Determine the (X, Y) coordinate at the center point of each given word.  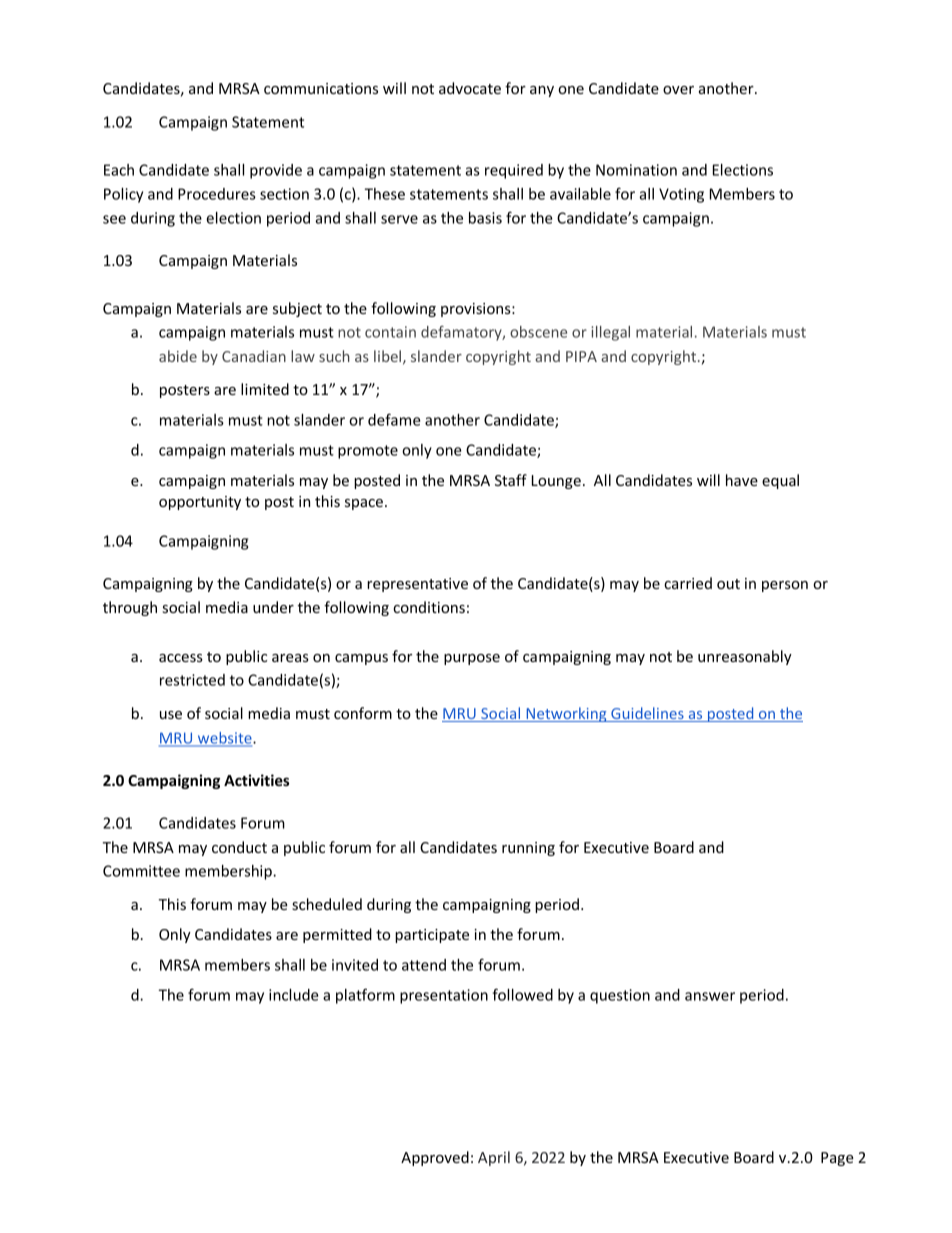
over (678, 90)
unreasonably (745, 657)
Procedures (217, 194)
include (294, 995)
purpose (472, 659)
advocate (470, 88)
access (181, 658)
